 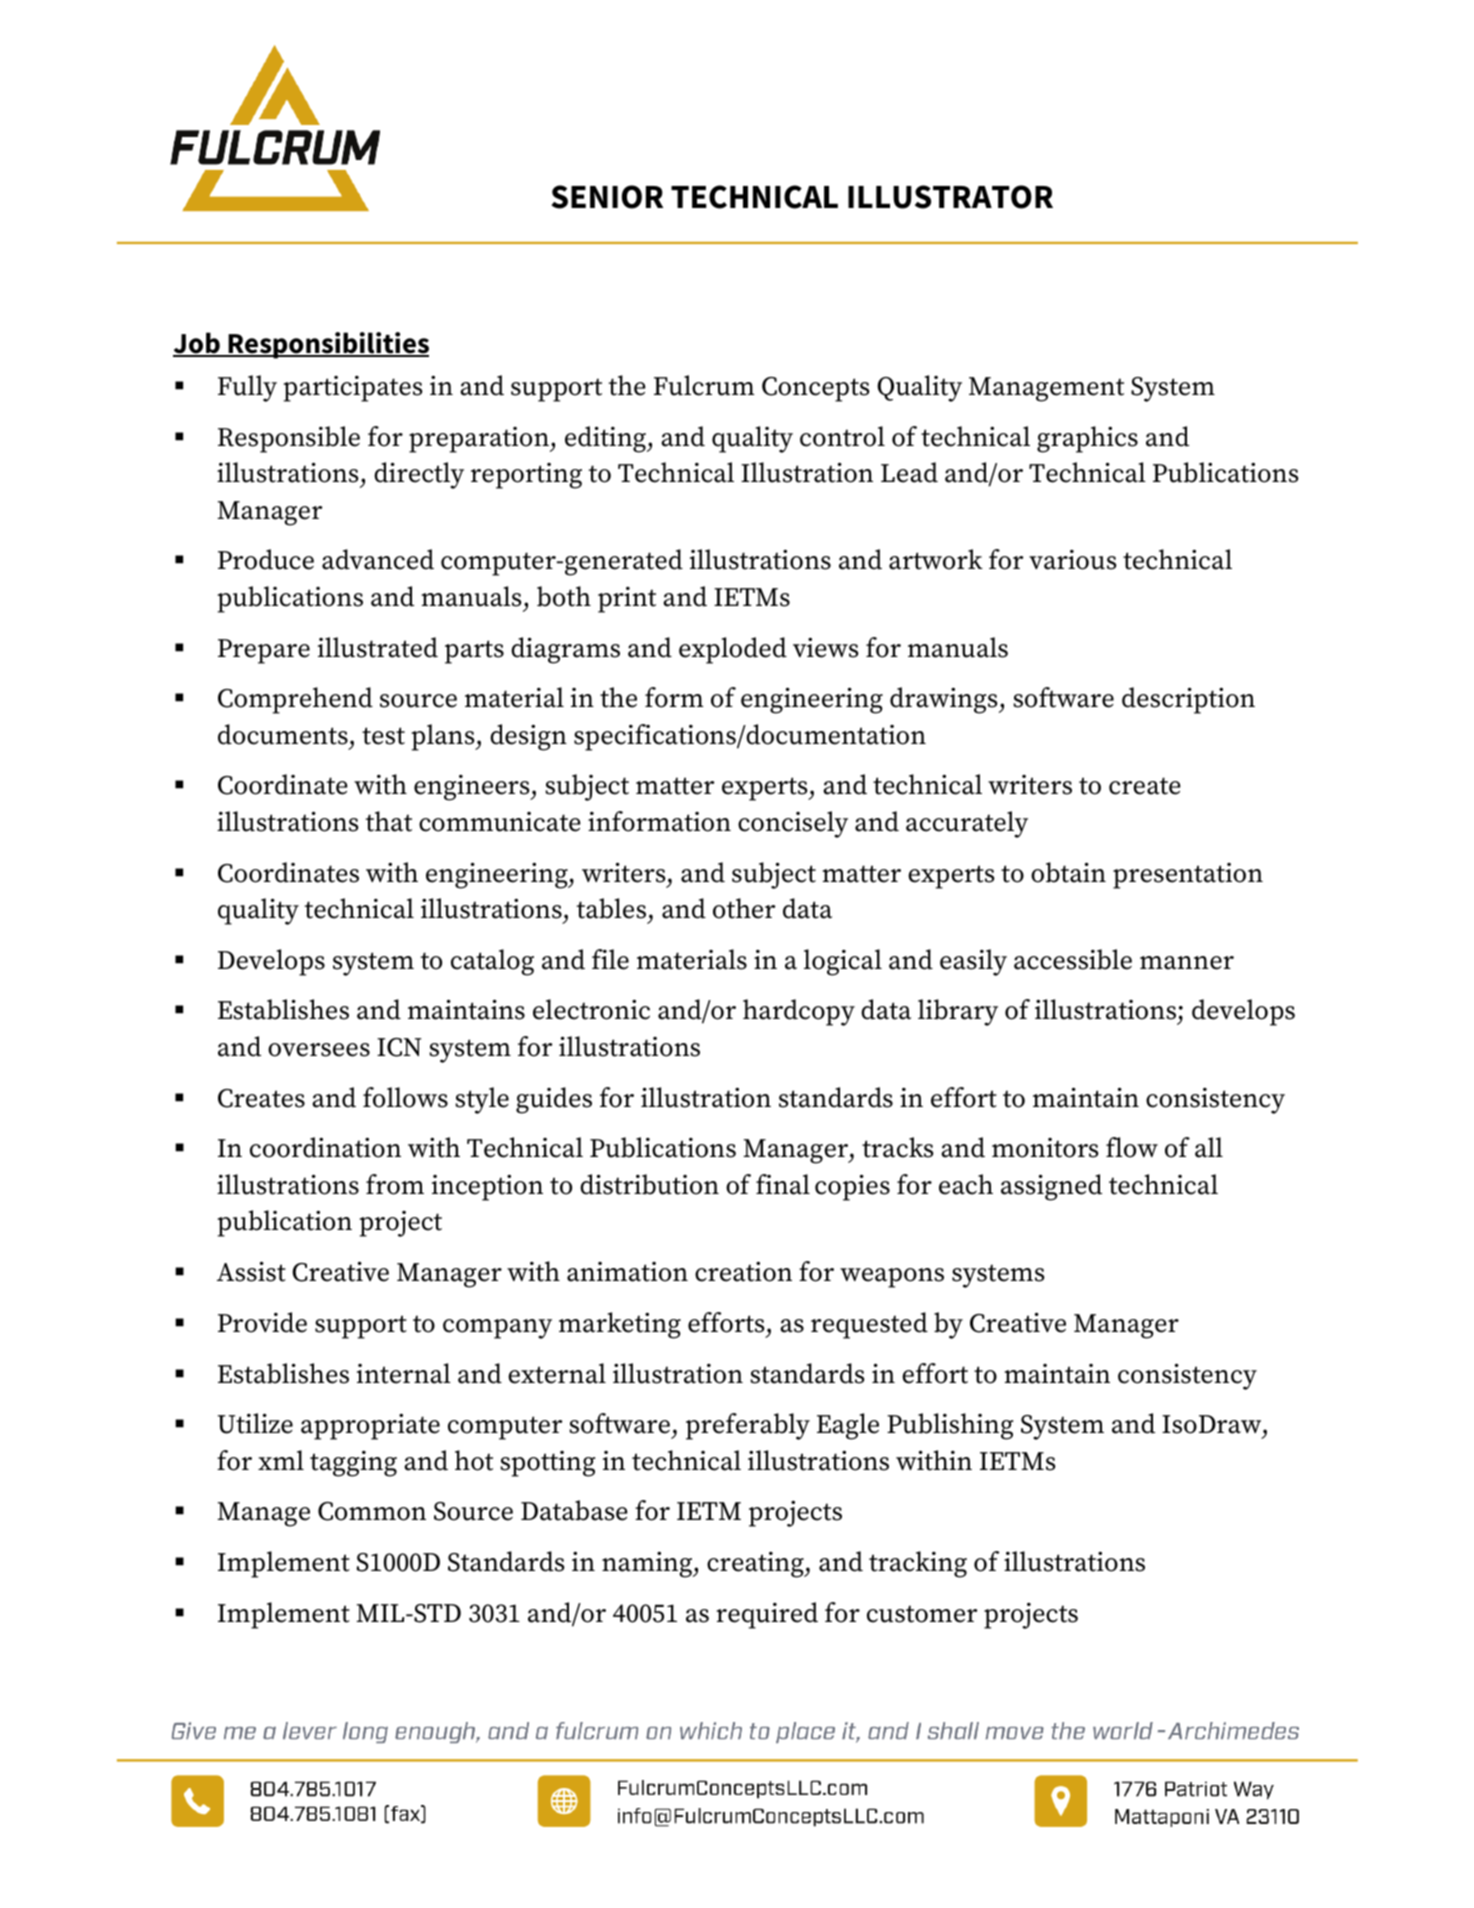 What do you see at coordinates (295, 700) in the screenshot?
I see `Comprehend` at bounding box center [295, 700].
